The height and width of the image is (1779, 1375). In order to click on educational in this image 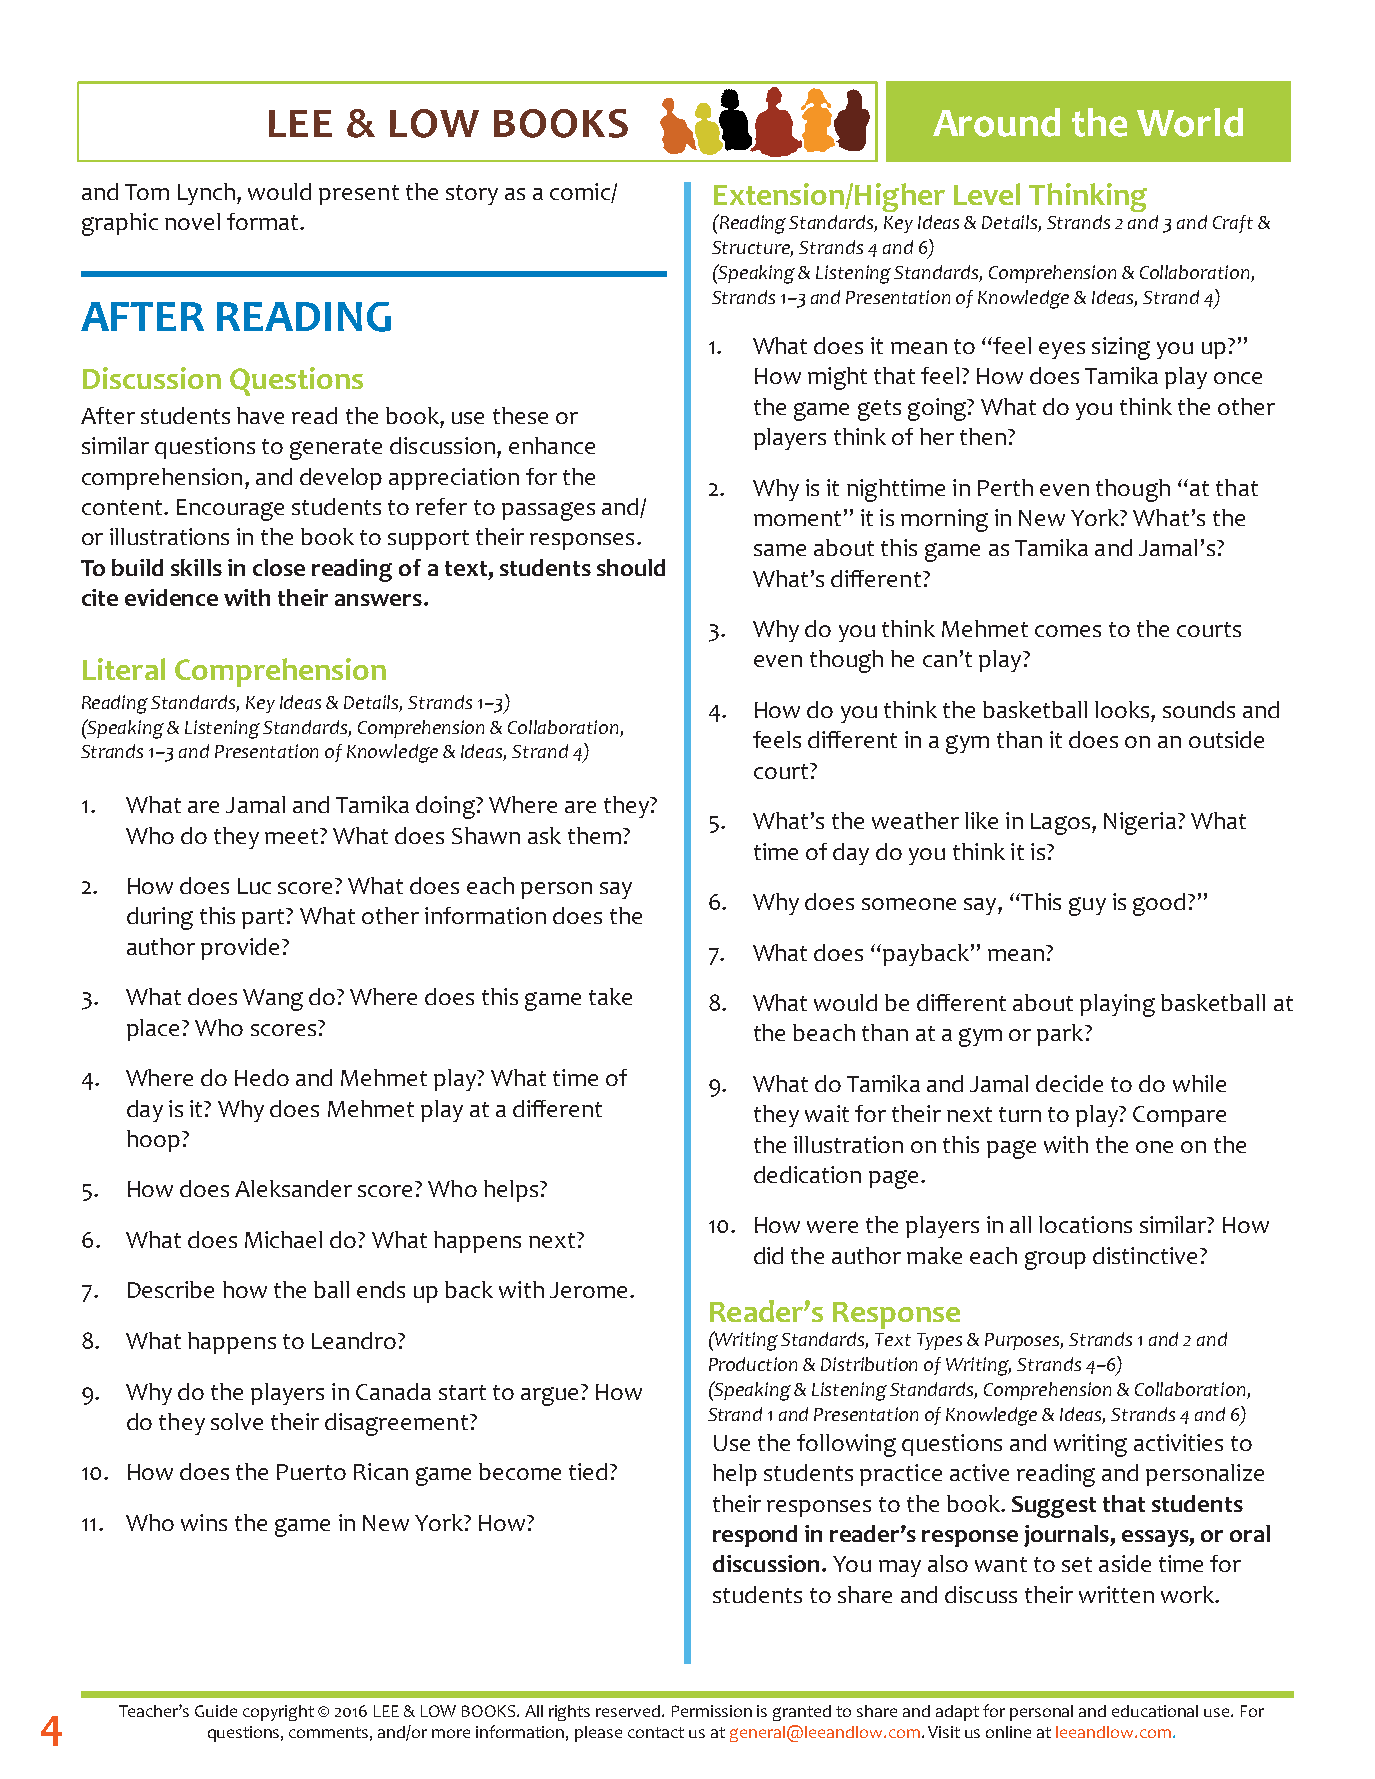, I will do `click(1155, 1711)`.
